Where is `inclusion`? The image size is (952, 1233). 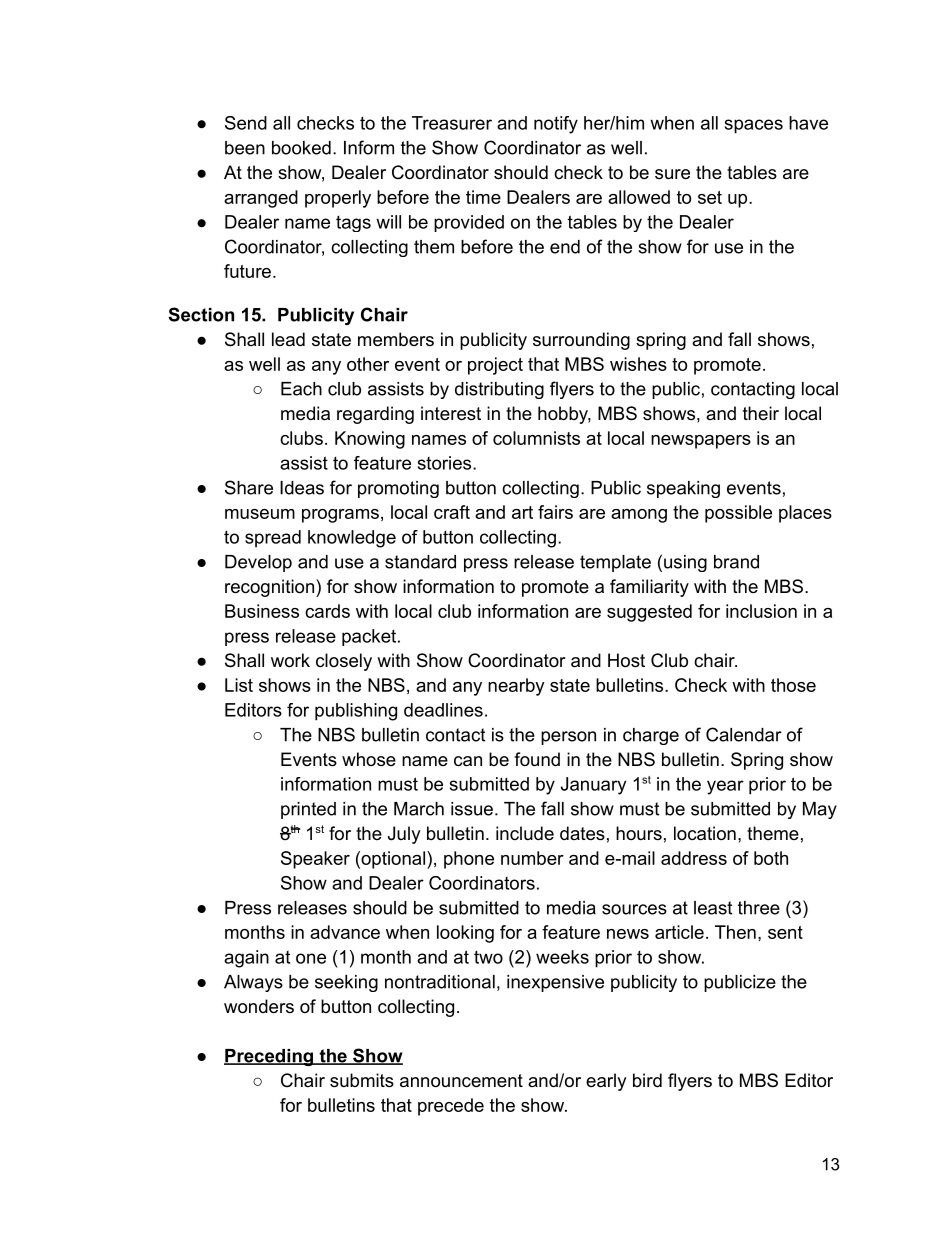
inclusion is located at coordinates (761, 611).
